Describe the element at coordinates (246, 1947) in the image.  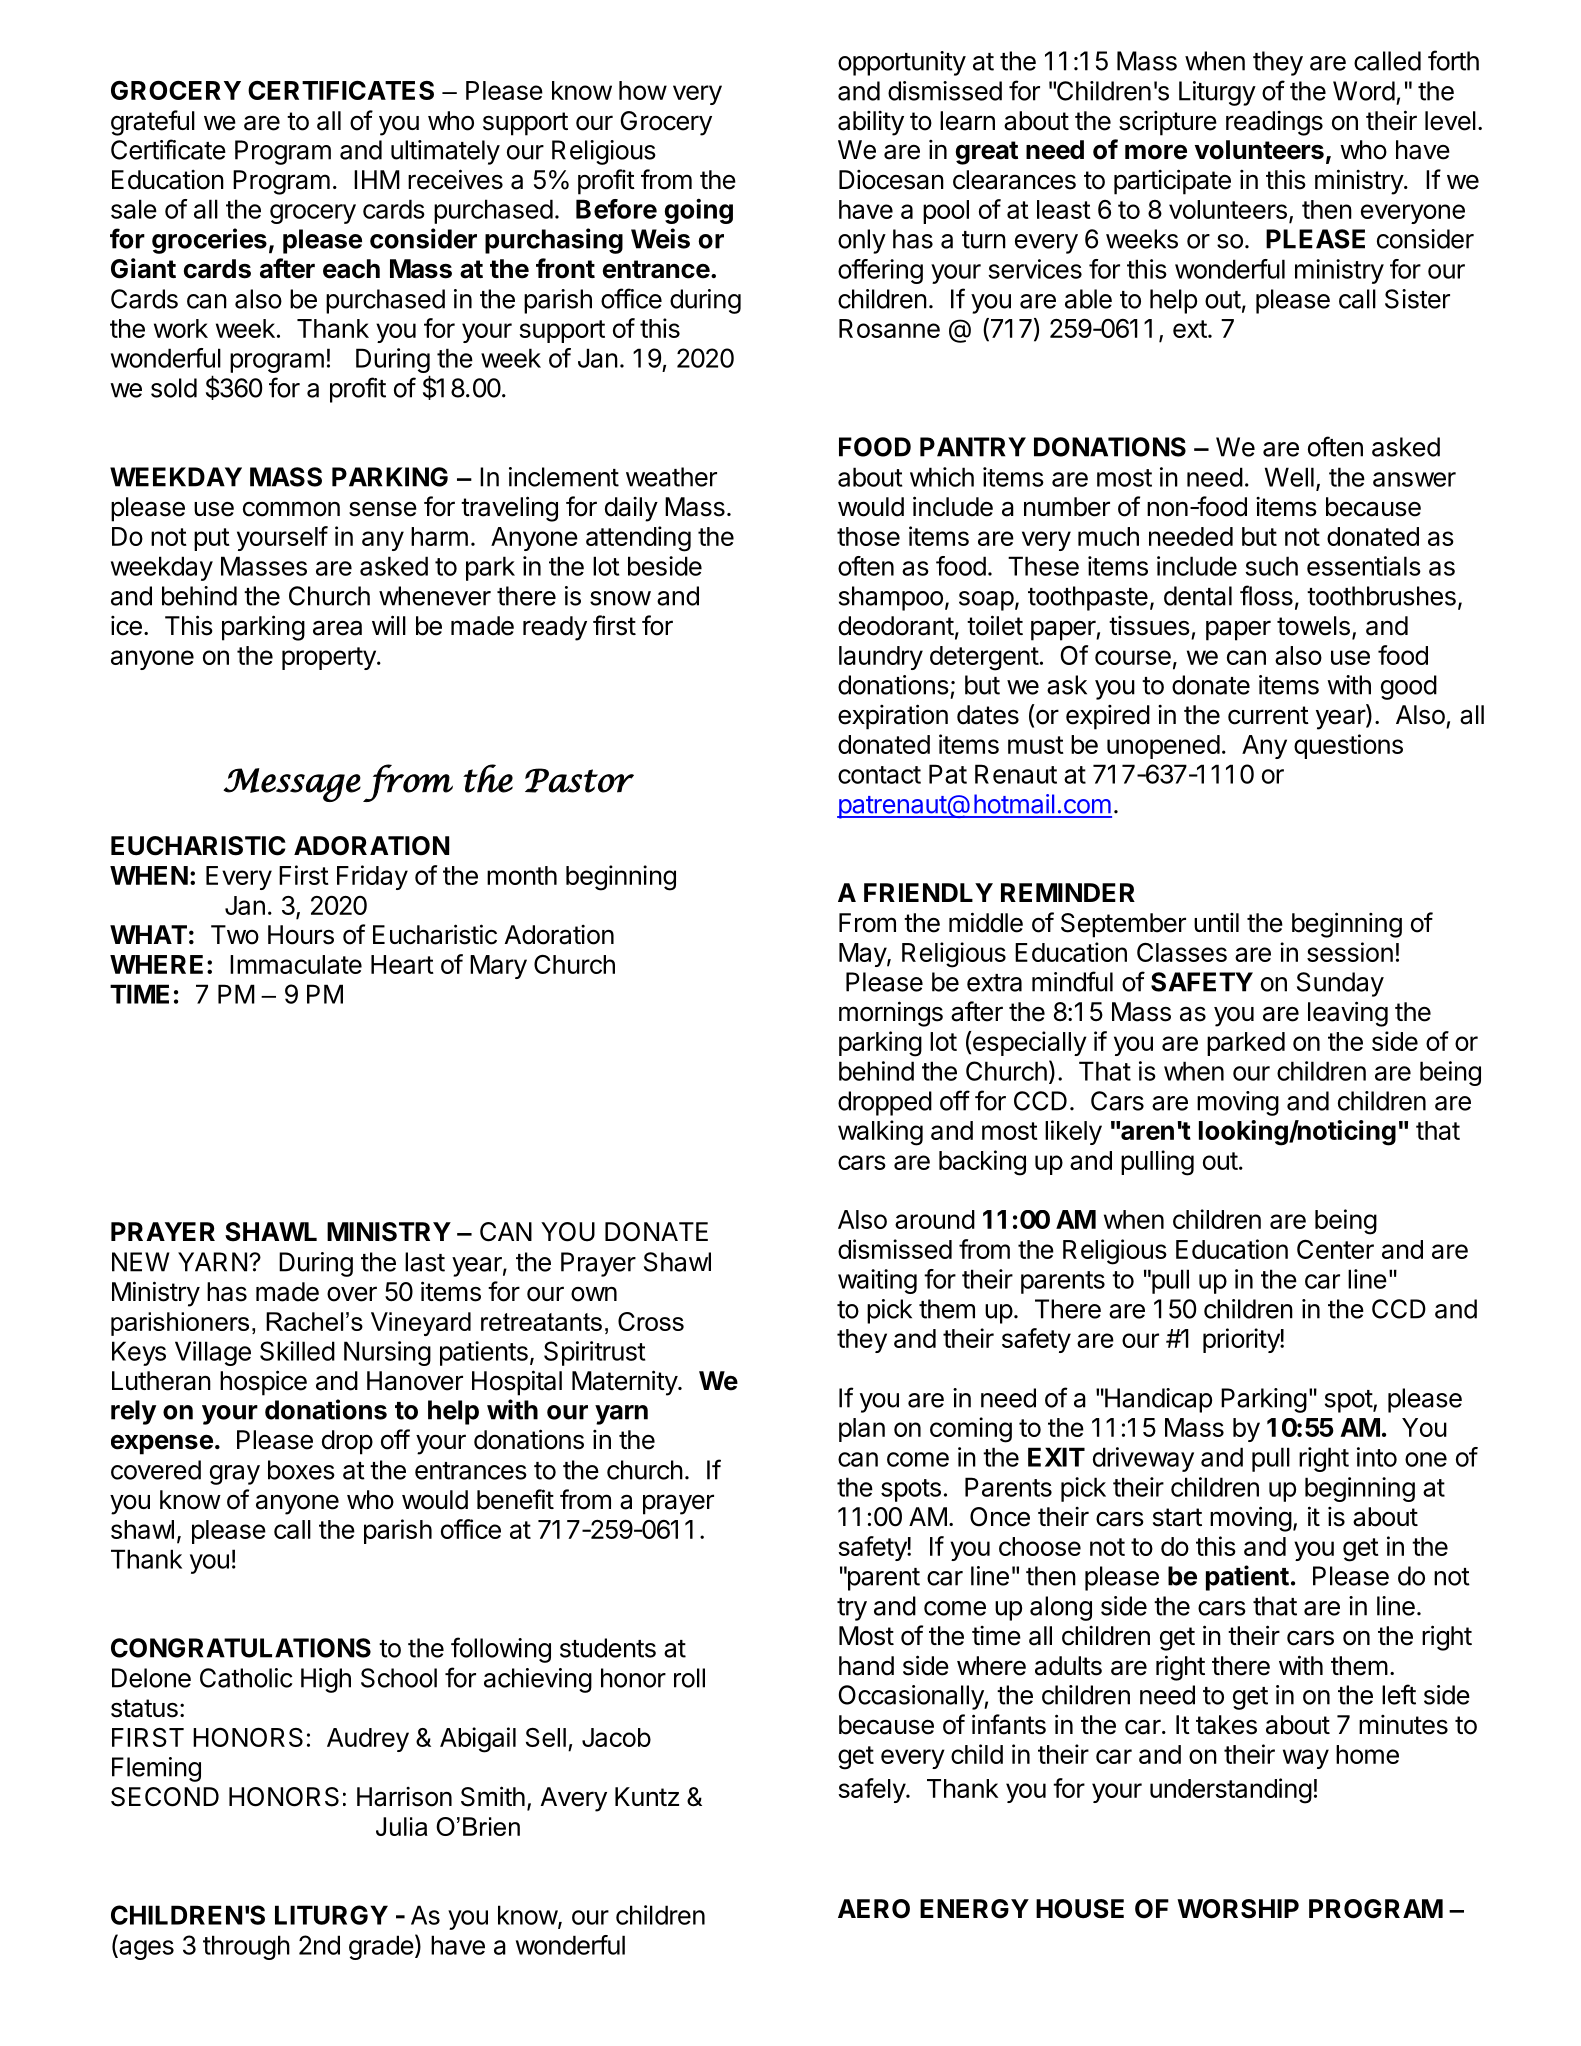
I see `through` at that location.
